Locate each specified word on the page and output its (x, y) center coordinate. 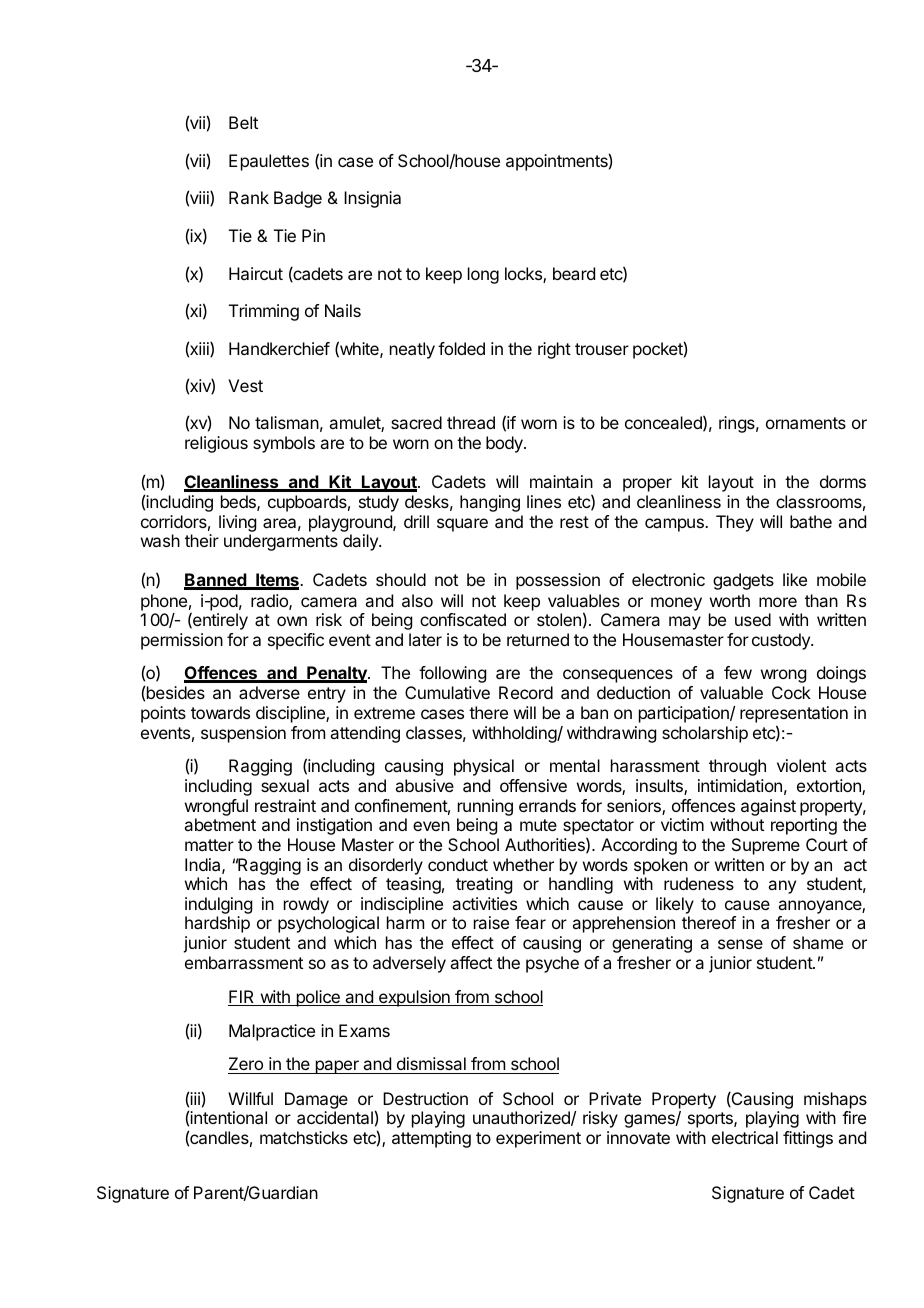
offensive (533, 785)
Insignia (372, 199)
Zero (246, 1065)
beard (574, 273)
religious (216, 444)
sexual (285, 785)
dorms (843, 481)
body (505, 444)
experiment (538, 1139)
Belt (243, 122)
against (768, 807)
